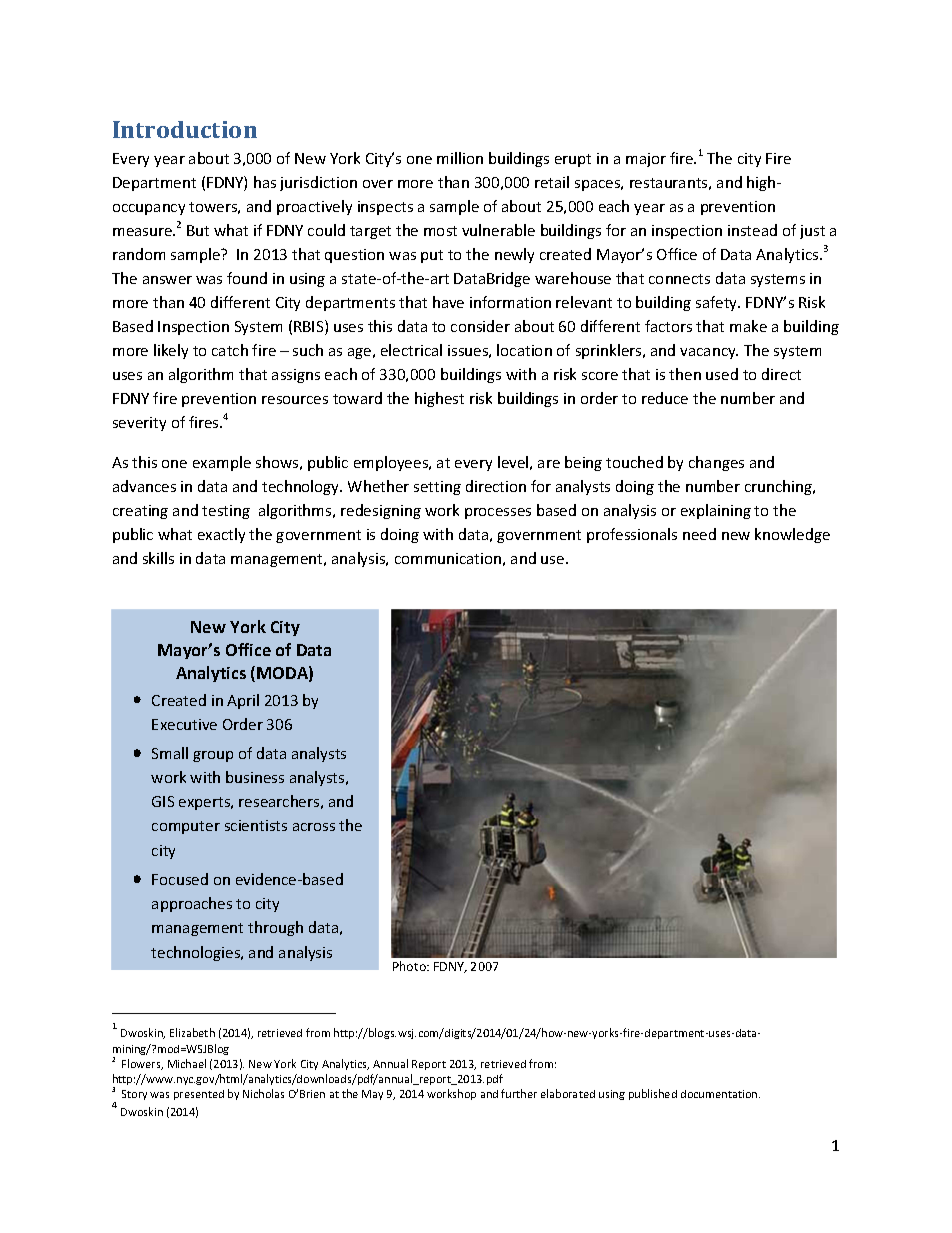  What do you see at coordinates (699, 534) in the screenshot?
I see `need` at bounding box center [699, 534].
